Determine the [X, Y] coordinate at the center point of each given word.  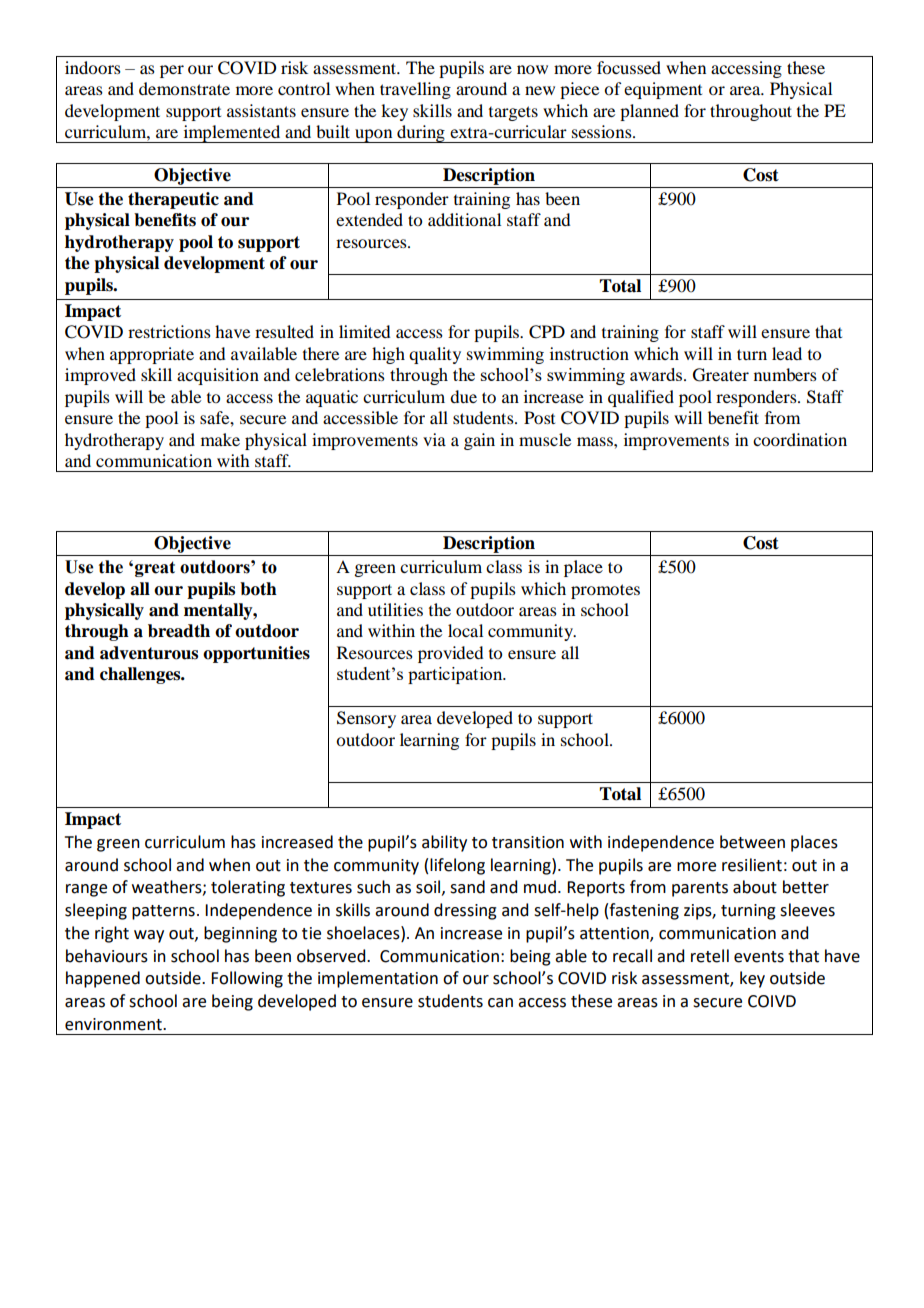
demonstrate [184, 88]
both [258, 589]
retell [710, 956]
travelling [415, 90]
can [500, 1003]
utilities [395, 609]
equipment [663, 90]
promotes [605, 591]
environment [114, 1024]
